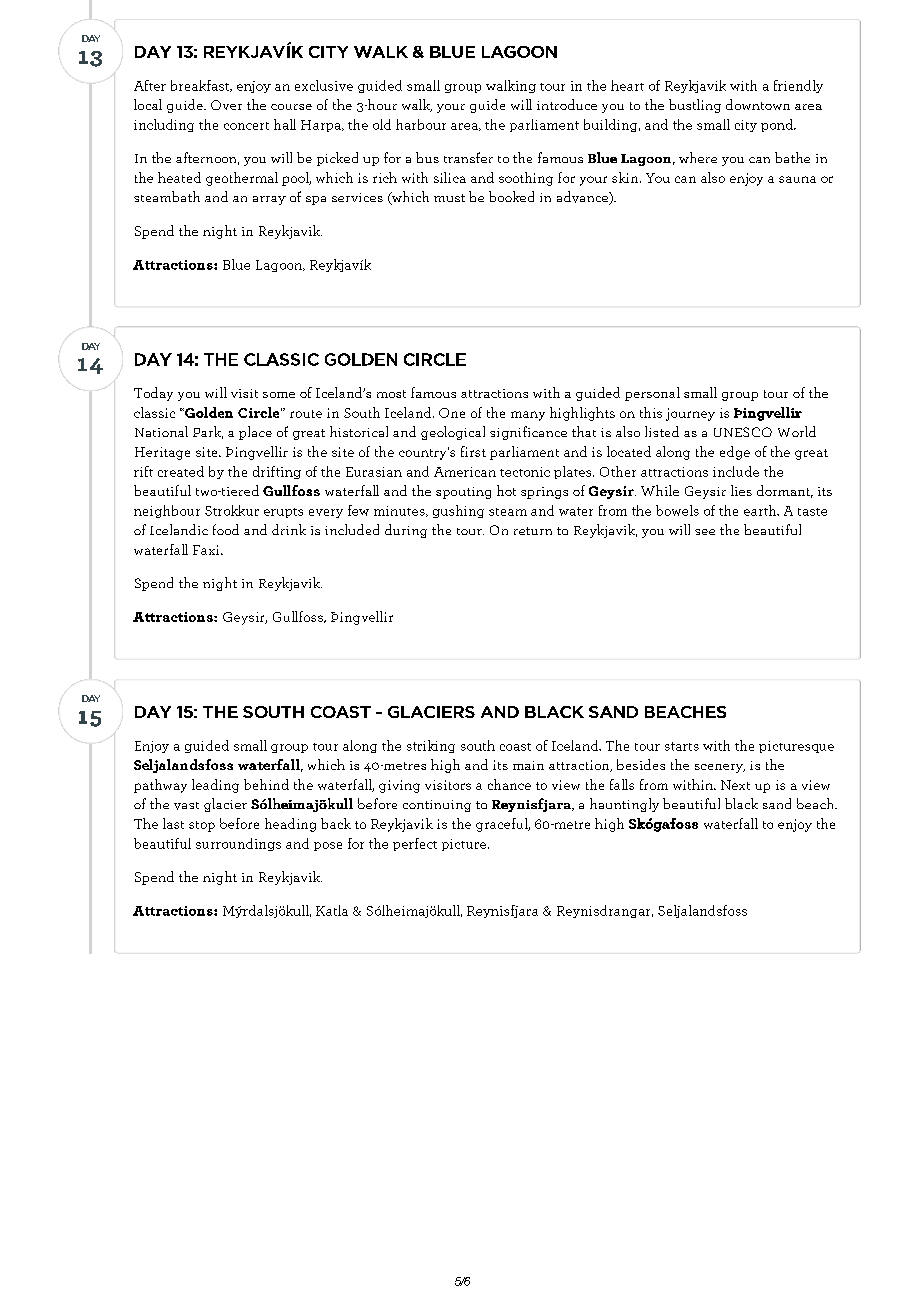 This screenshot has width=924, height=1308. Describe the element at coordinates (758, 104) in the screenshot. I see `downtown` at that location.
